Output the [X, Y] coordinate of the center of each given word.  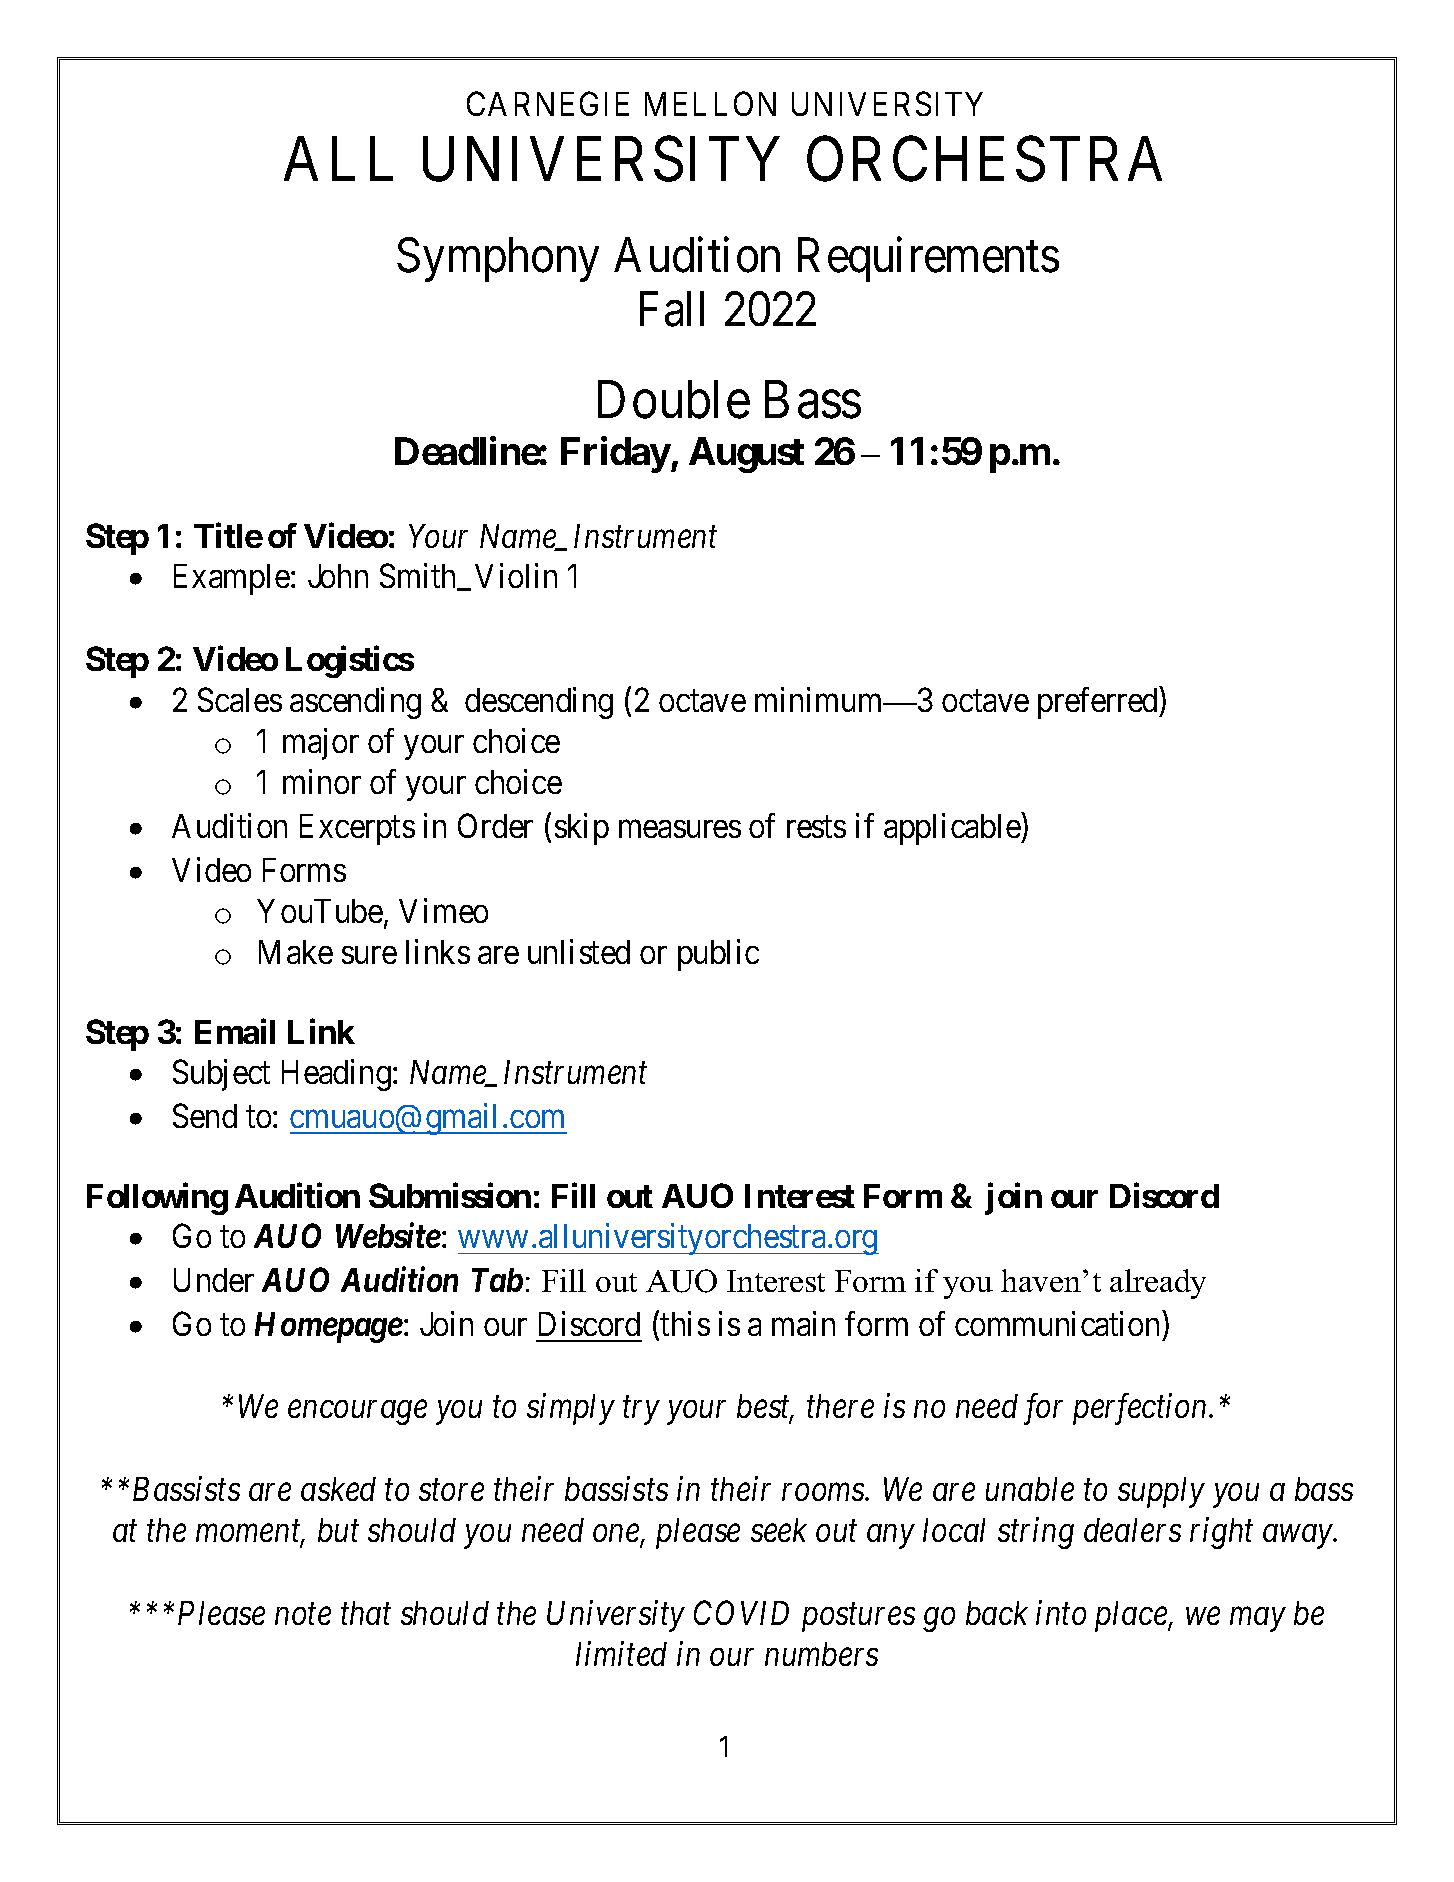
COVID [741, 1613]
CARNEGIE [548, 104]
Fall [672, 309]
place [1132, 1616]
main [803, 1323]
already [1158, 1284]
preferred [1099, 703]
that [366, 1613]
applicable [953, 829]
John [338, 576]
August [746, 455]
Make [296, 952]
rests [816, 827]
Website [388, 1235]
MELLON [710, 104]
